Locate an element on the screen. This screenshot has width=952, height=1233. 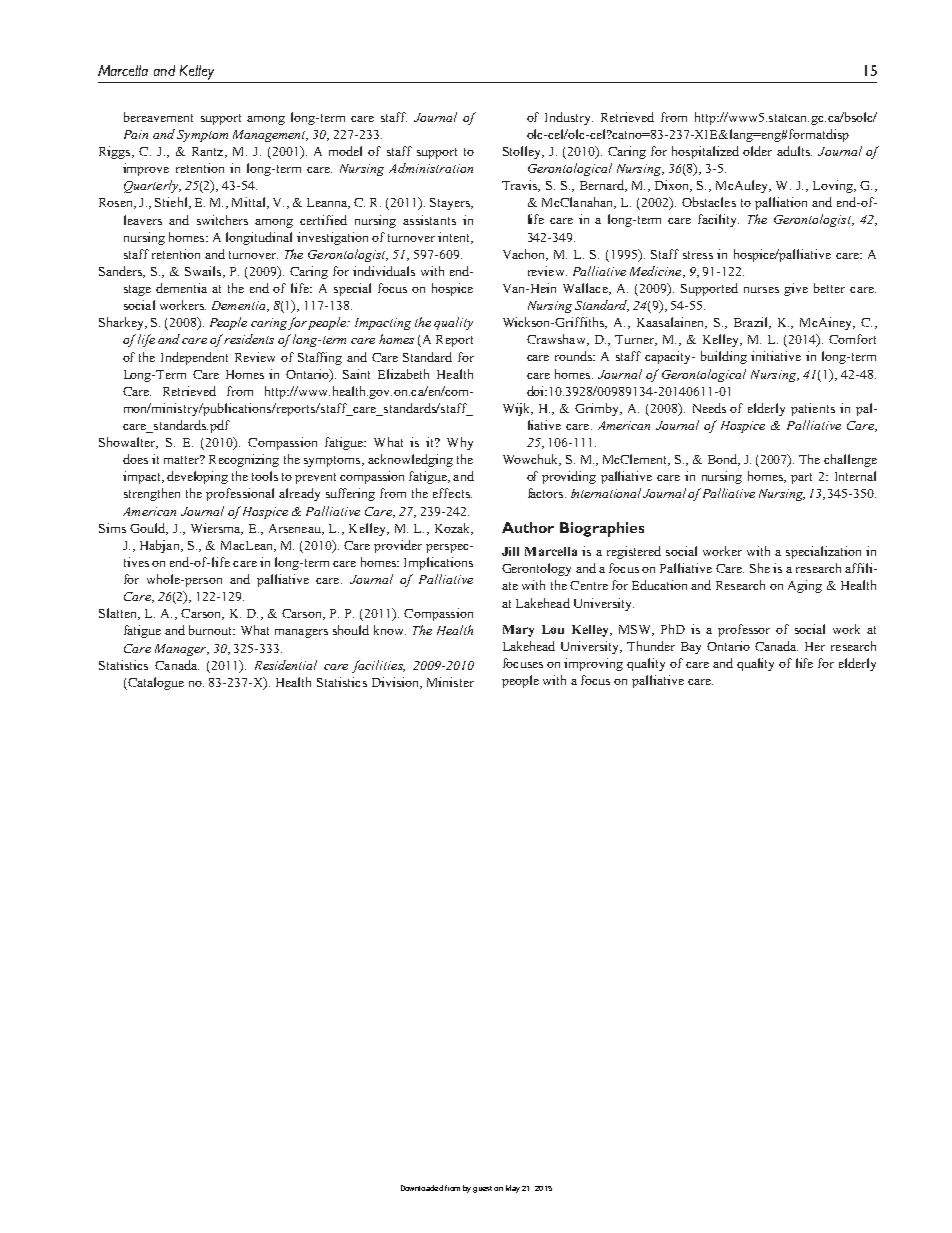
Downloaded is located at coordinates (422, 1188).
